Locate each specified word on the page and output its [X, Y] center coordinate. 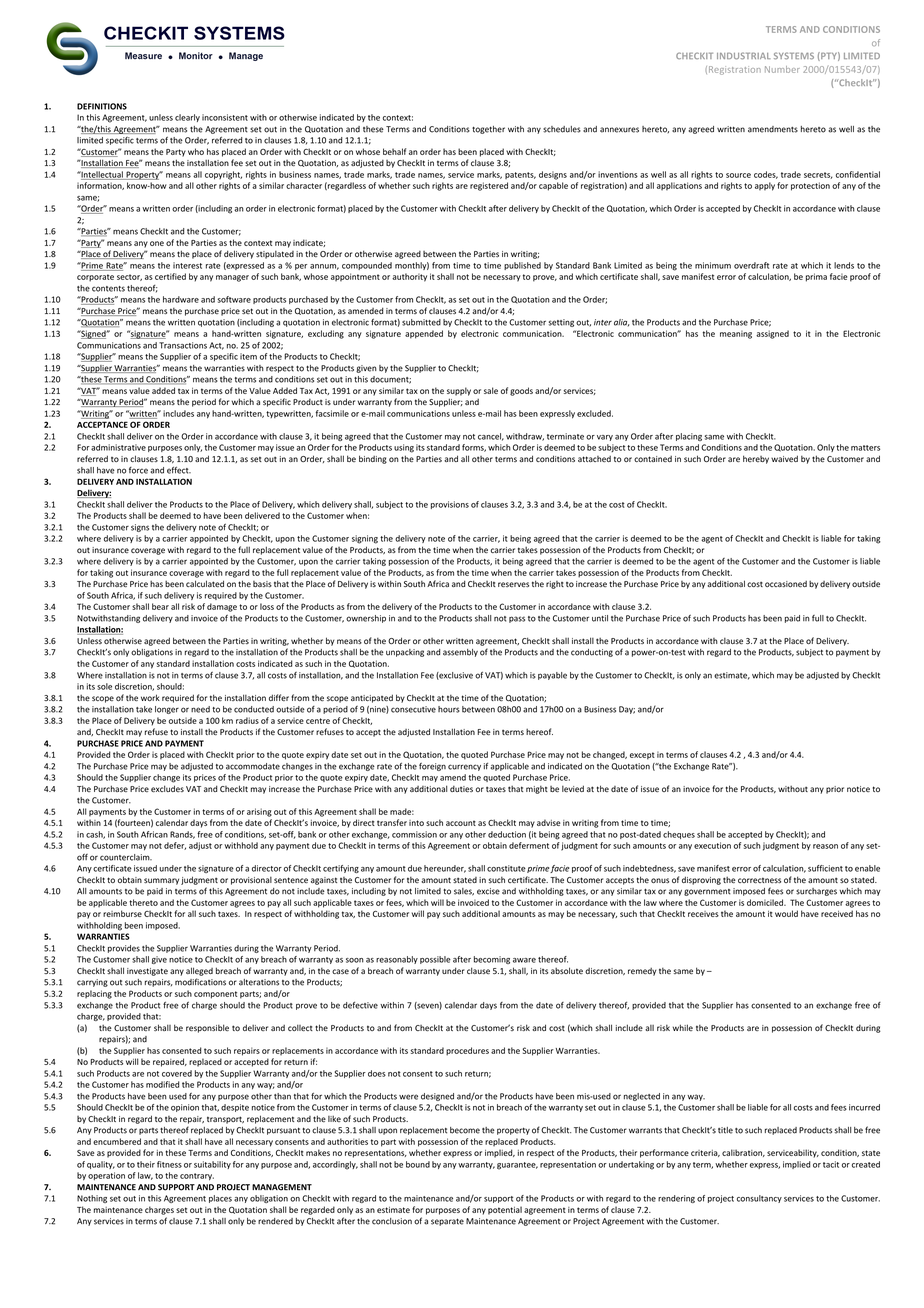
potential [505, 1210]
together [488, 130]
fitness [169, 1164]
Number [782, 69]
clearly [187, 118]
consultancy [759, 1199]
